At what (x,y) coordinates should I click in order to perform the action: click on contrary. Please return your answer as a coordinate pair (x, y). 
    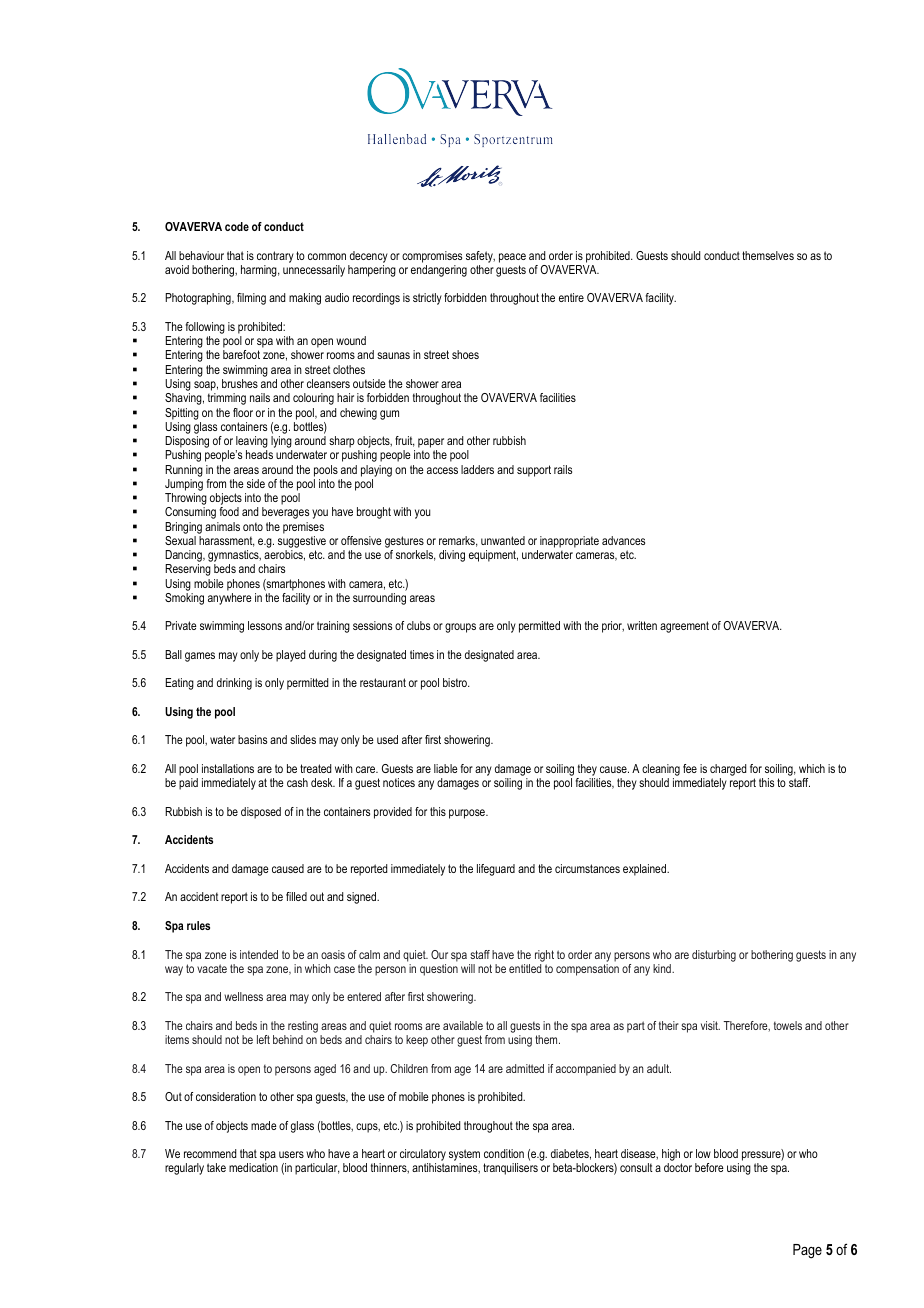
    Looking at the image, I should click on (275, 257).
